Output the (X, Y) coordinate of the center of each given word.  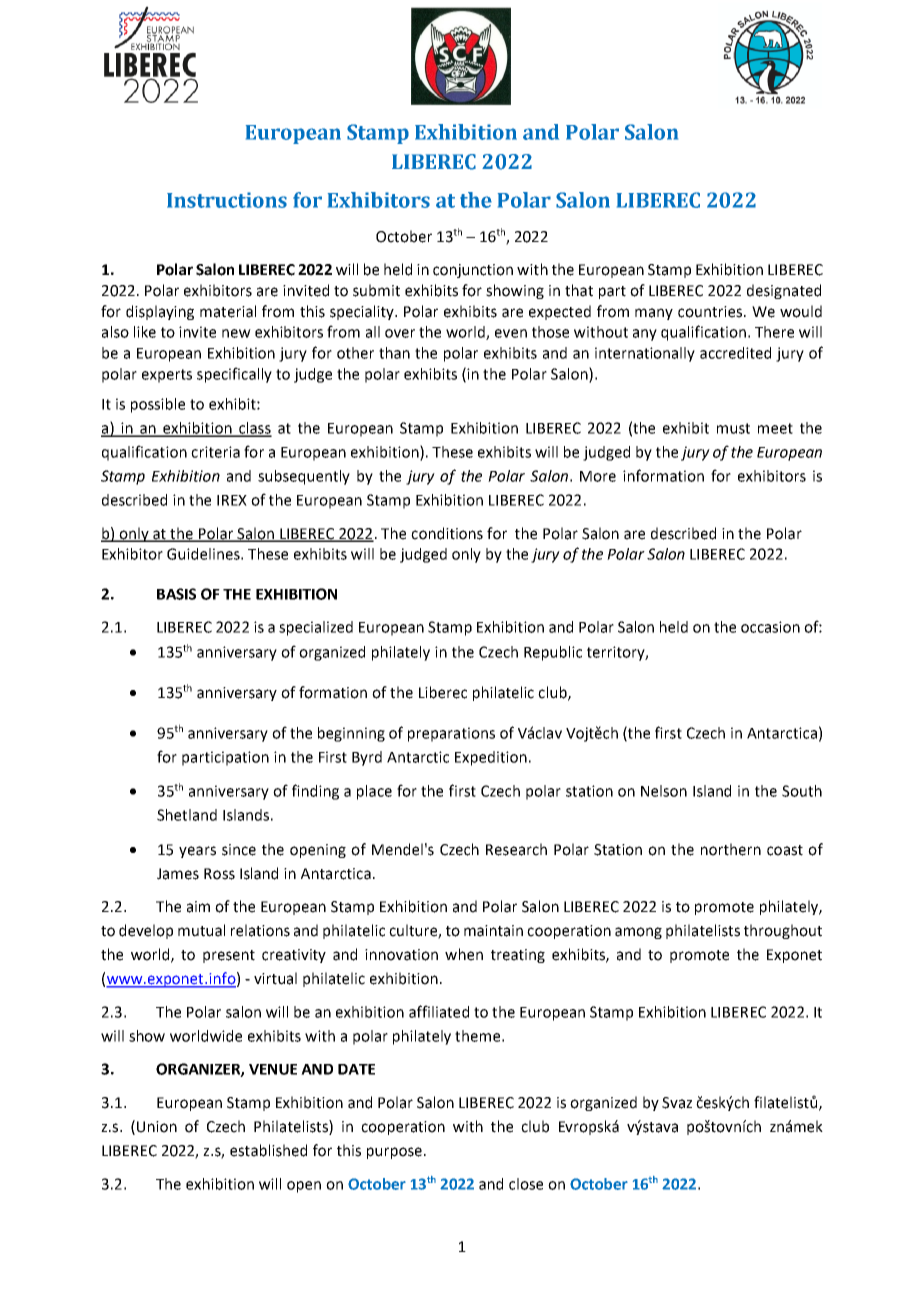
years (197, 852)
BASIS (176, 594)
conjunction (473, 271)
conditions (447, 533)
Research (516, 849)
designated (784, 291)
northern (731, 849)
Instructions (227, 200)
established (268, 1150)
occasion (770, 627)
